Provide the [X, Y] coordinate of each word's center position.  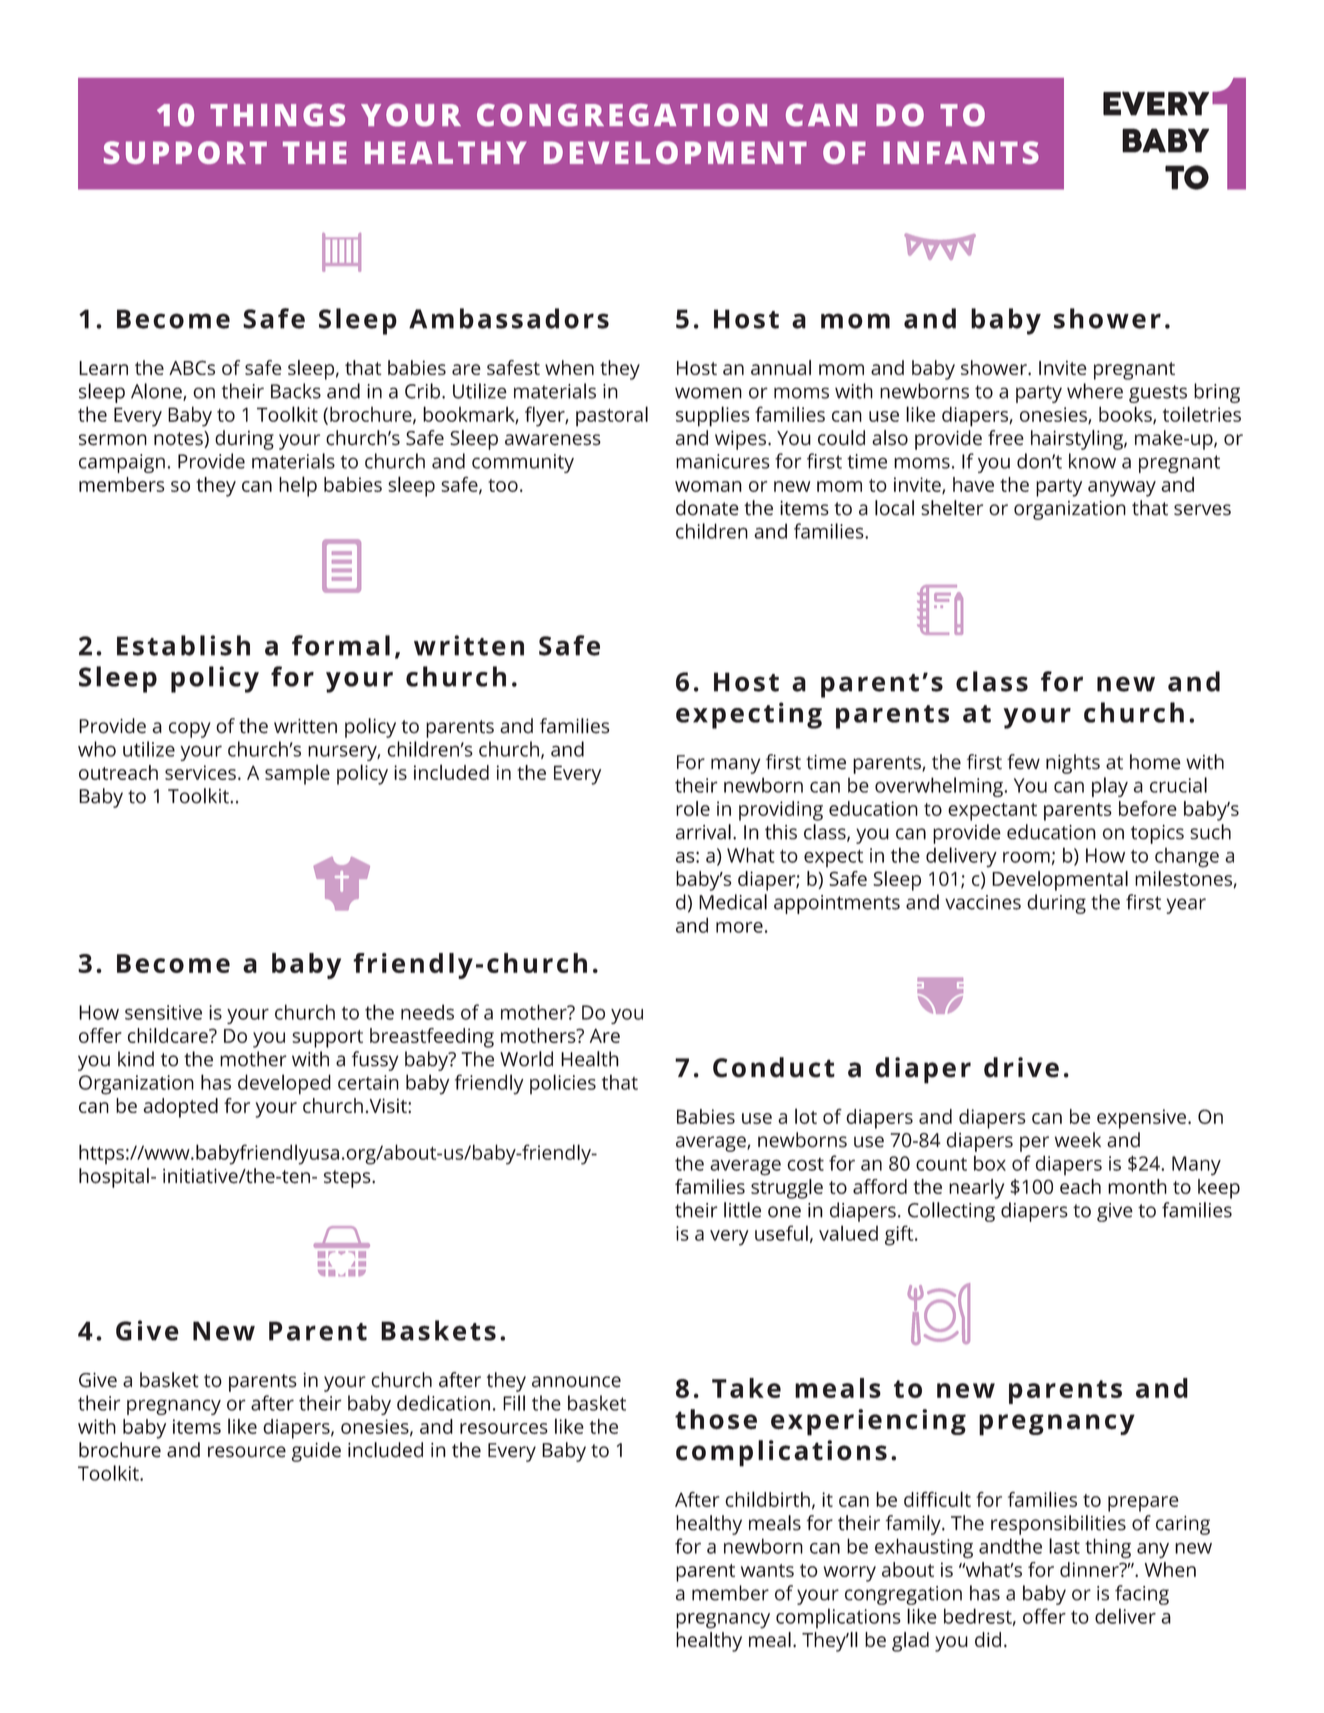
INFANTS [961, 152]
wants [767, 1570]
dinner [1090, 1569]
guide [316, 1452]
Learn [103, 368]
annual [781, 367]
